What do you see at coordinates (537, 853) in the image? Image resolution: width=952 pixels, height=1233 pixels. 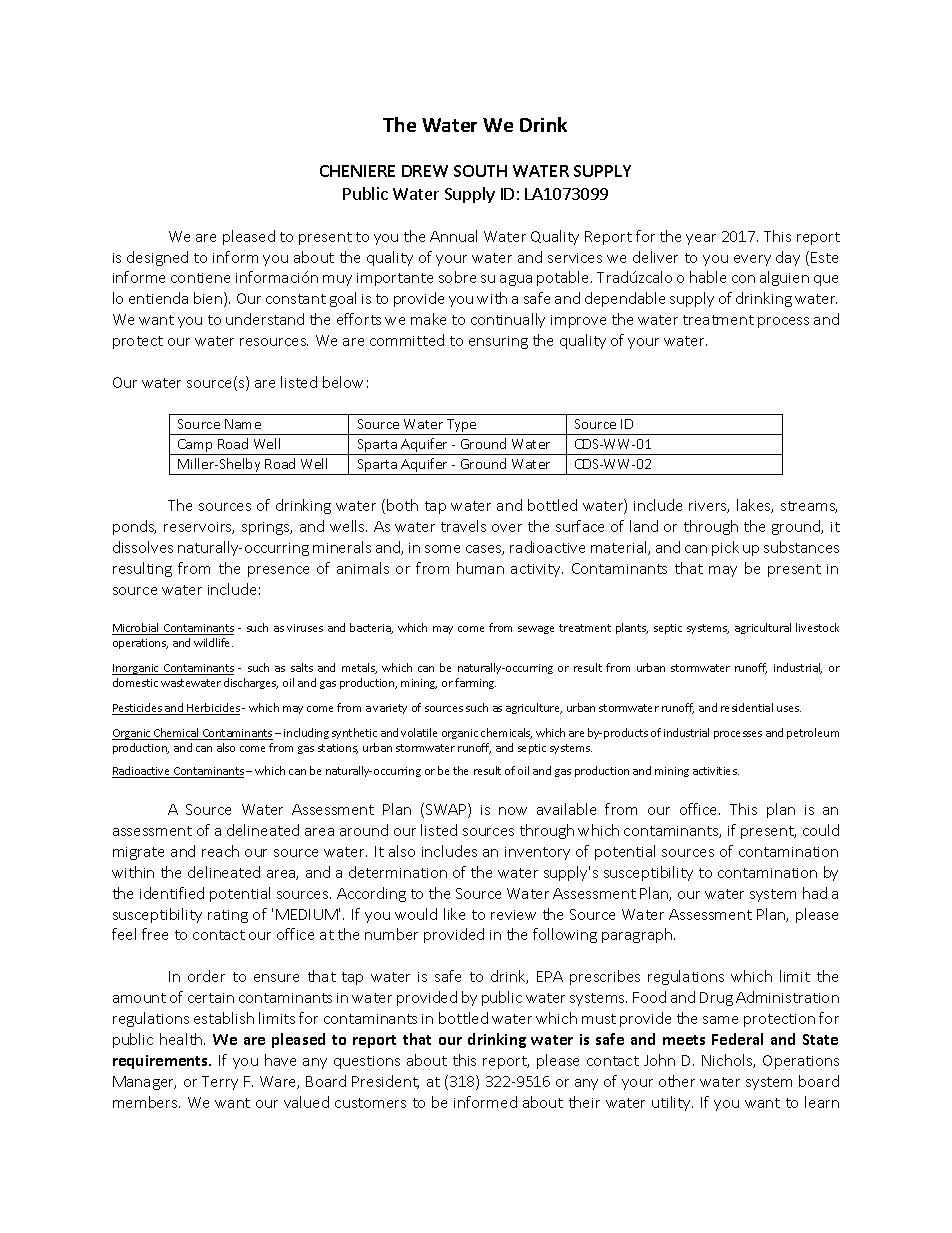 I see `inventory` at bounding box center [537, 853].
